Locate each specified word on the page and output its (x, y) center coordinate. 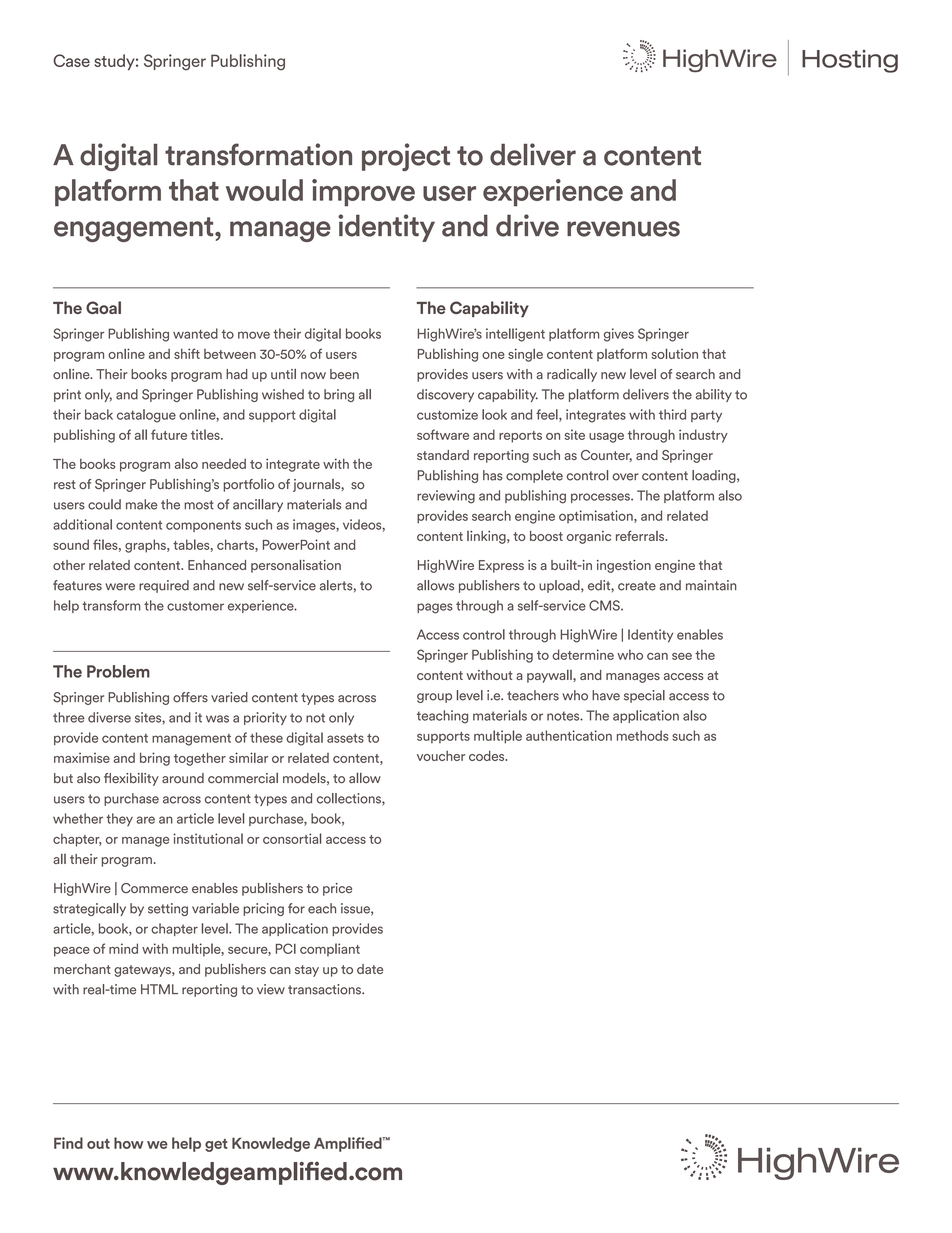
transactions (325, 989)
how (128, 1143)
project (406, 157)
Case (71, 60)
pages (435, 608)
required (164, 586)
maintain (711, 585)
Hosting (850, 61)
